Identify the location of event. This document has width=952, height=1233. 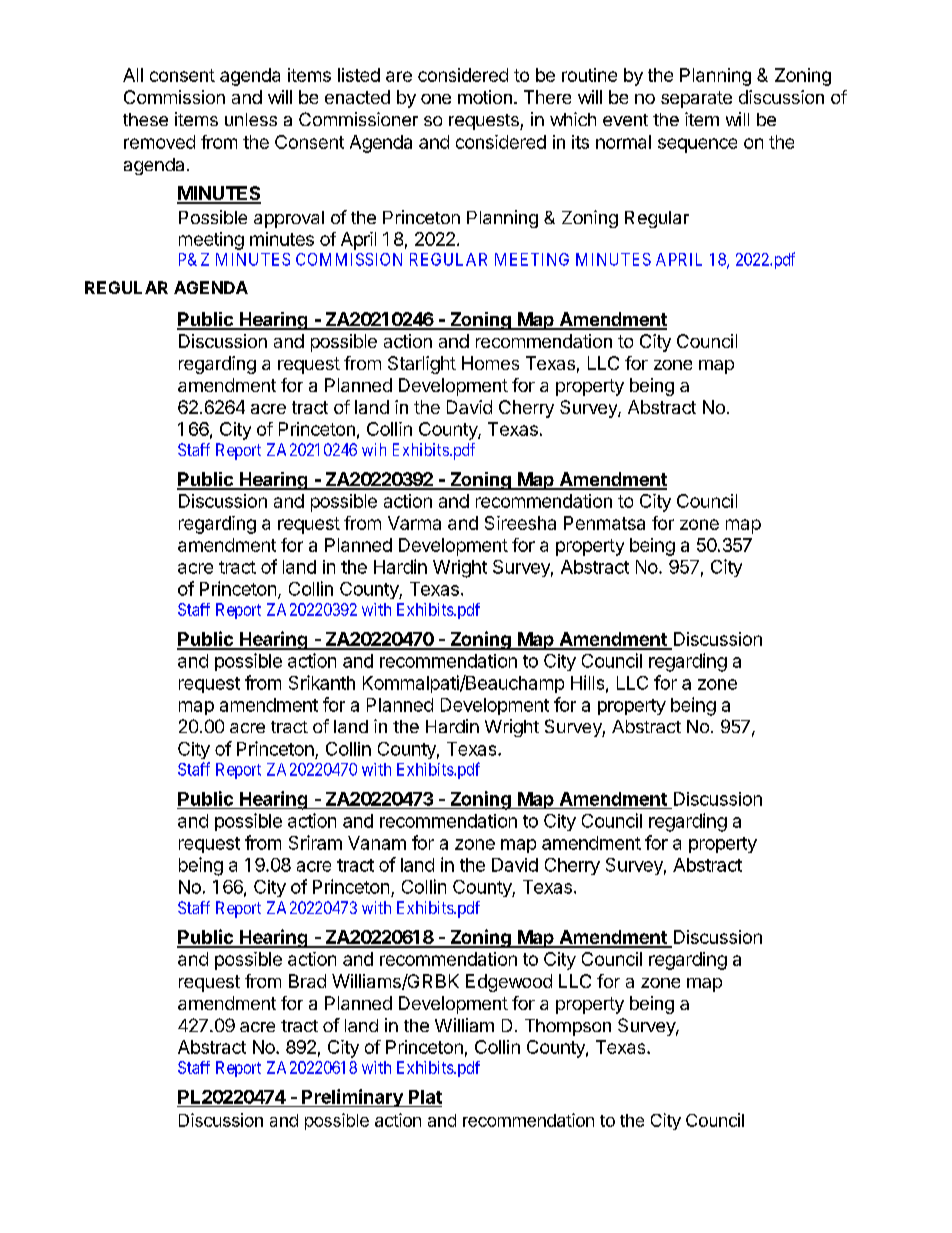
(625, 120).
